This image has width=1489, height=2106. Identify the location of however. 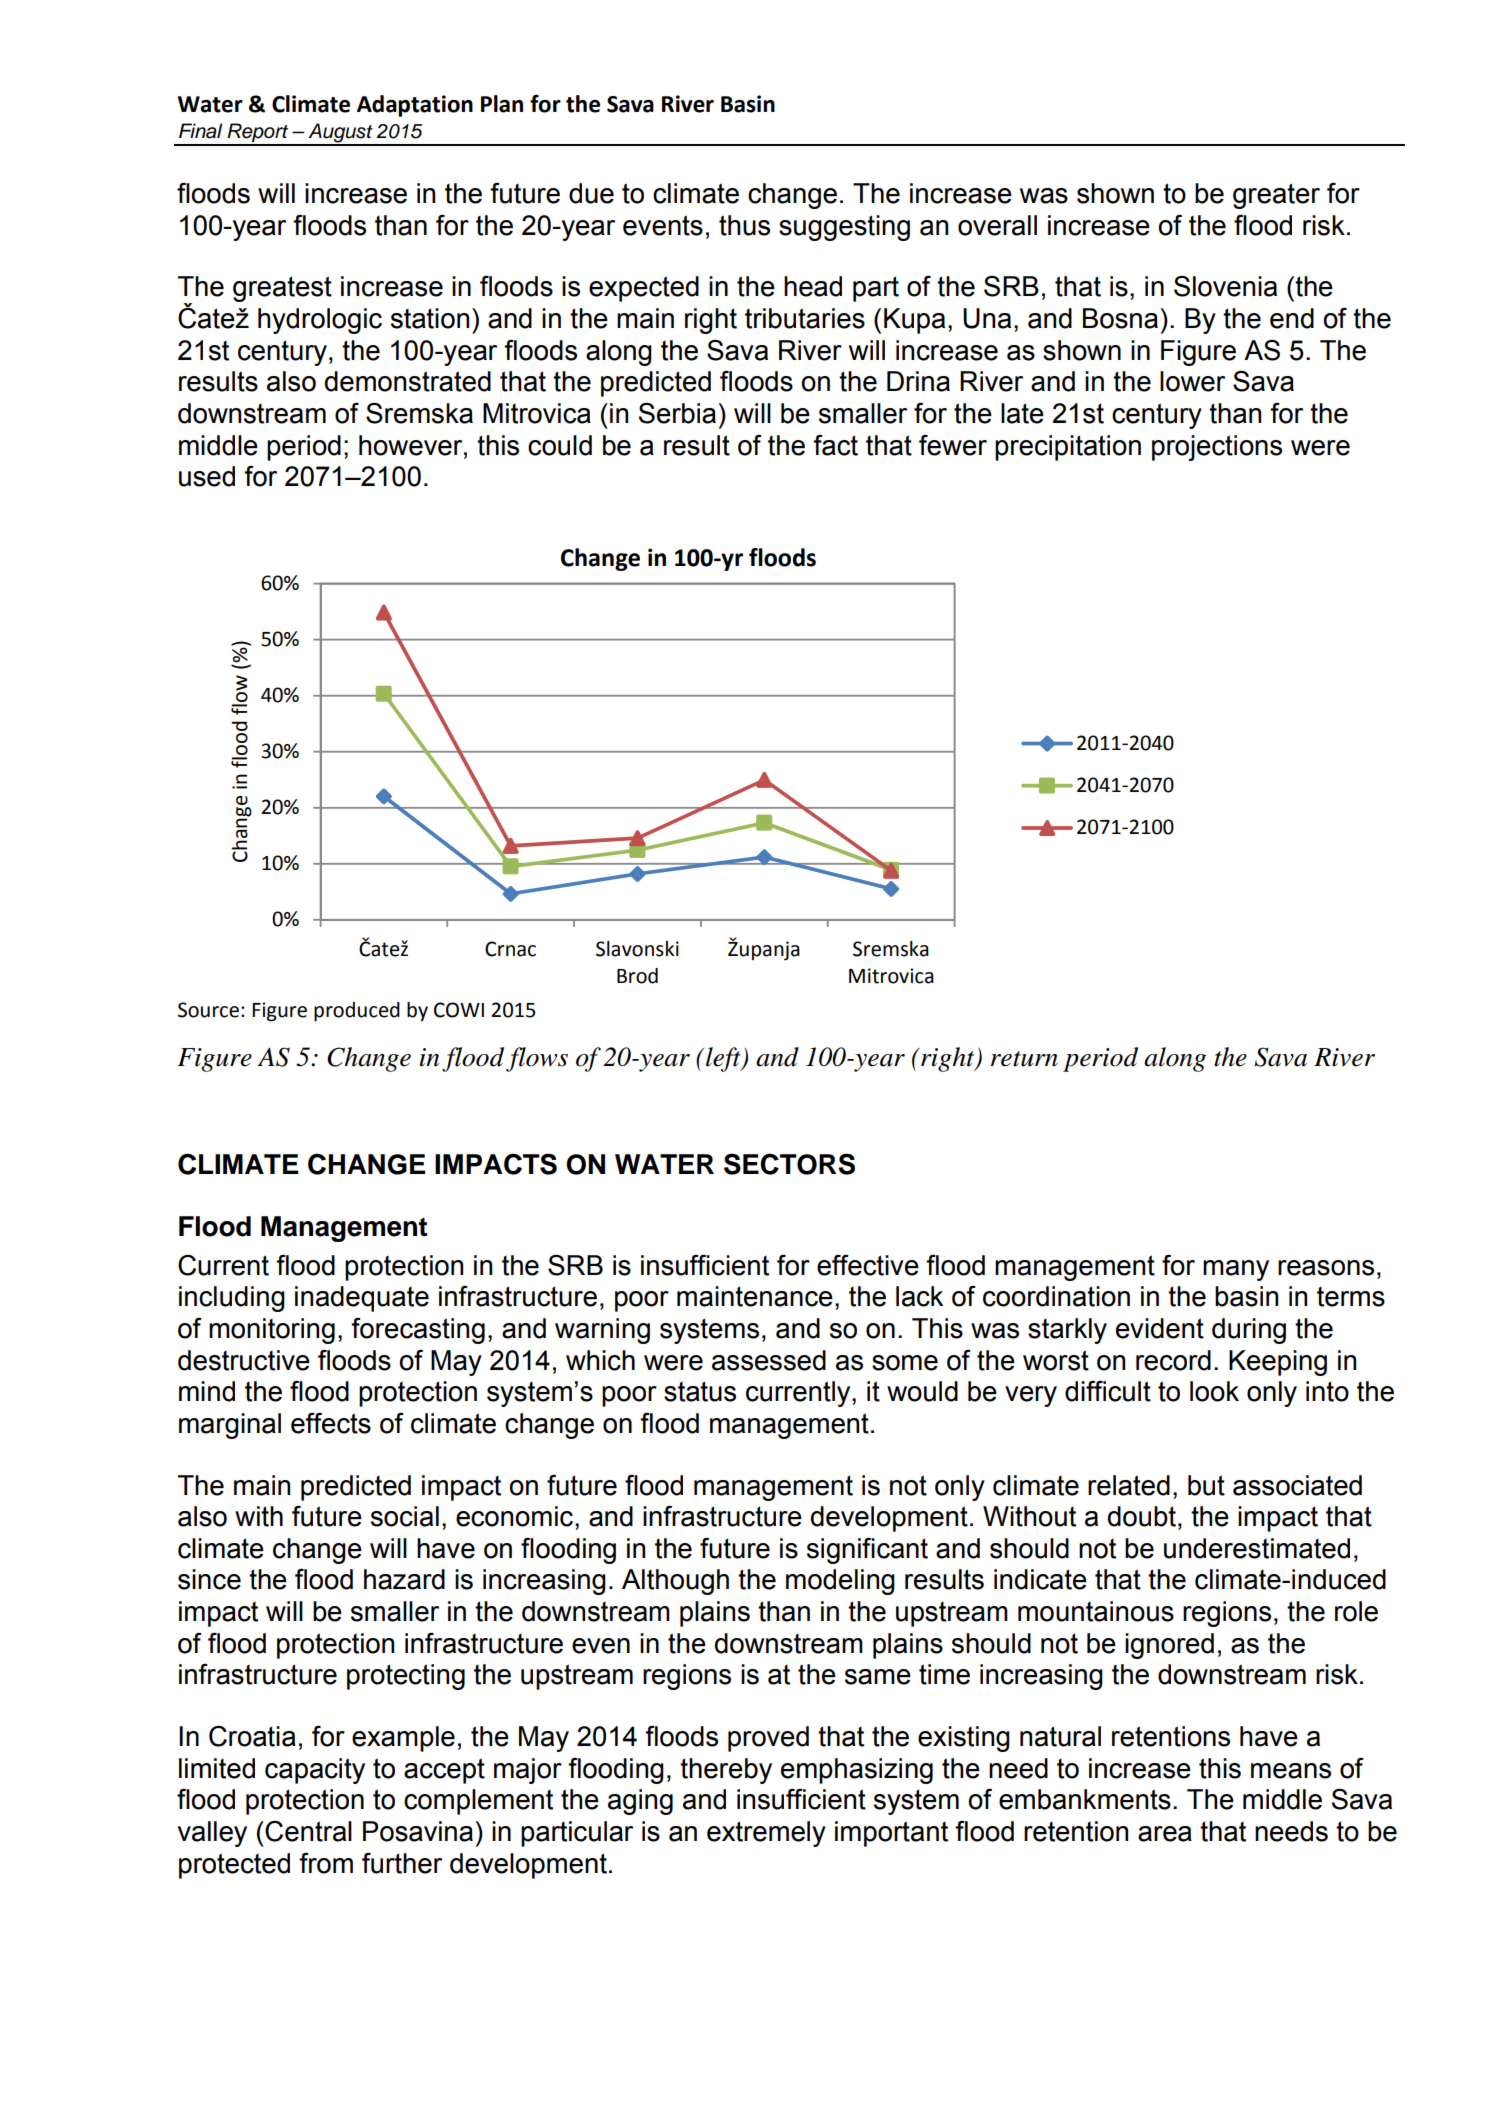
(412, 445).
